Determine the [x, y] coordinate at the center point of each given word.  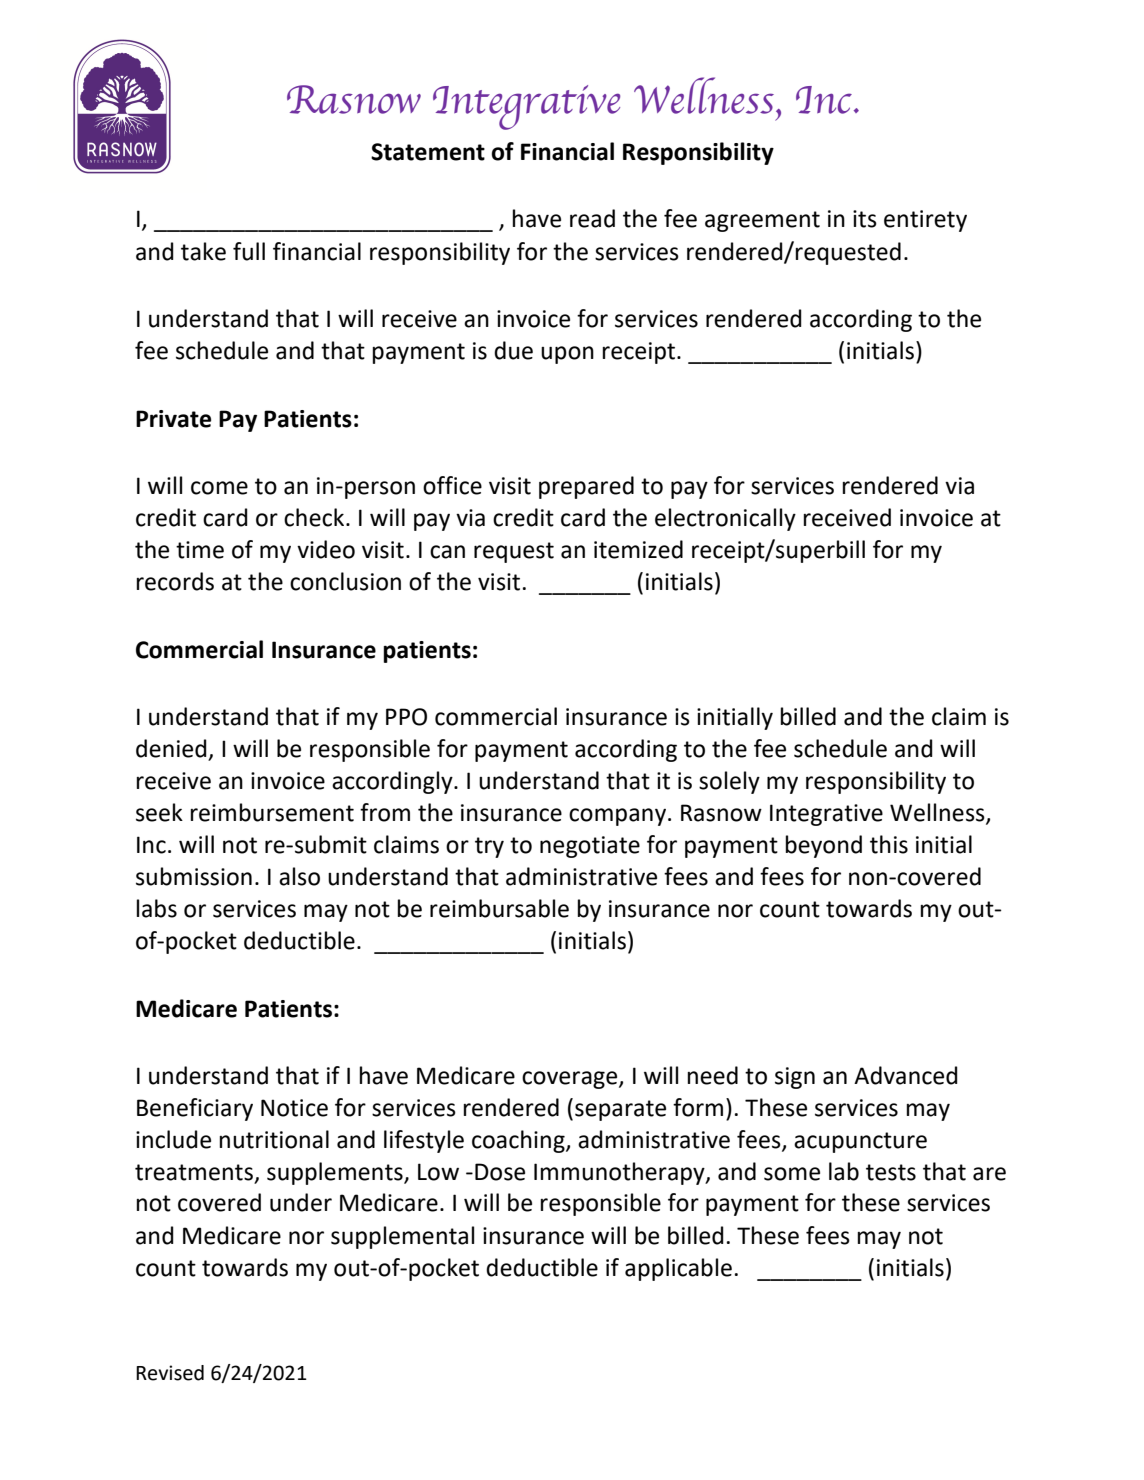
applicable [678, 1269]
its [865, 219]
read [592, 218]
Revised [170, 1373]
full [249, 251]
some [792, 1174]
